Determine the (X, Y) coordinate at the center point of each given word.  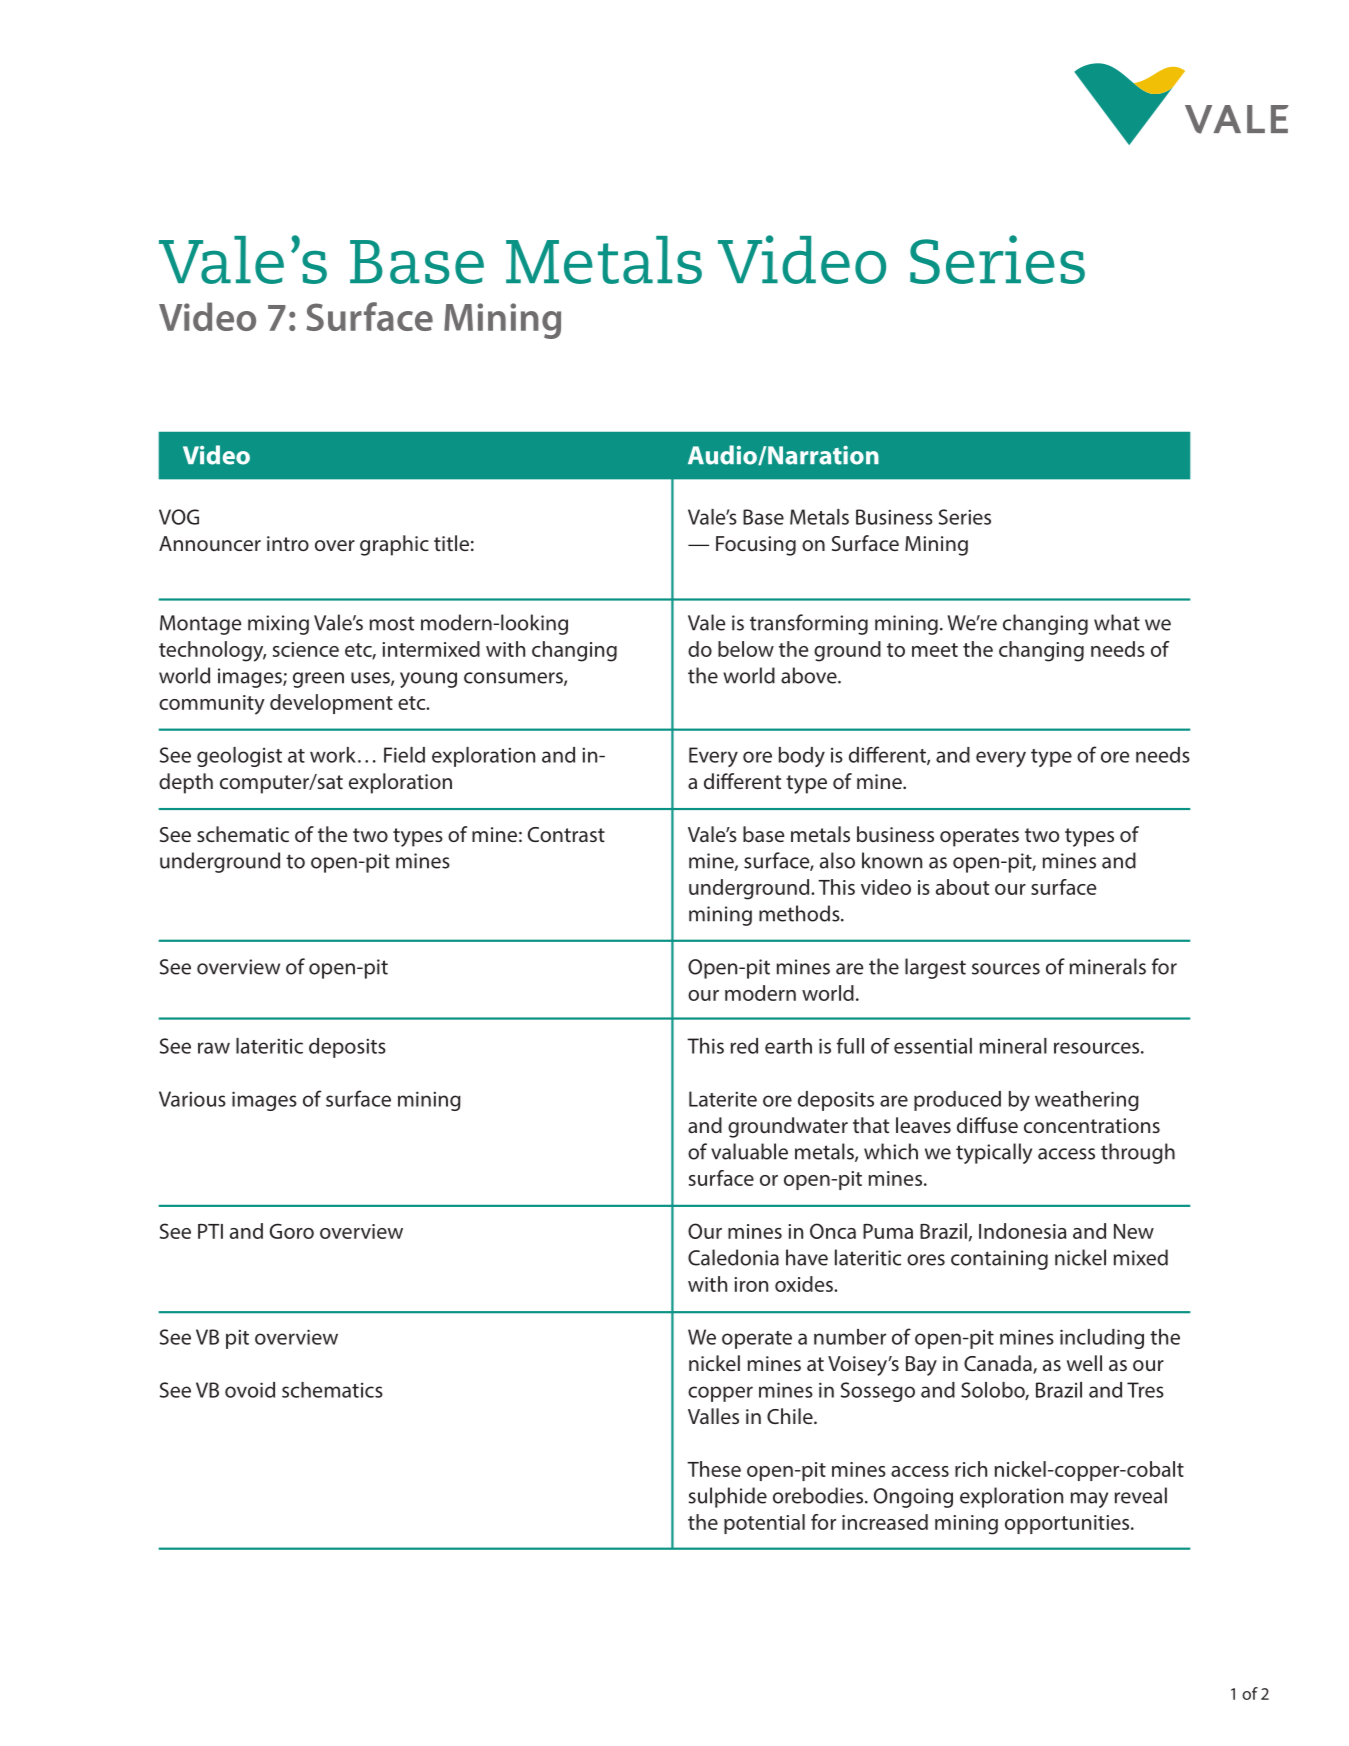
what (1117, 622)
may (1089, 1500)
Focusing (756, 546)
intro (288, 543)
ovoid (250, 1390)
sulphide (727, 1497)
